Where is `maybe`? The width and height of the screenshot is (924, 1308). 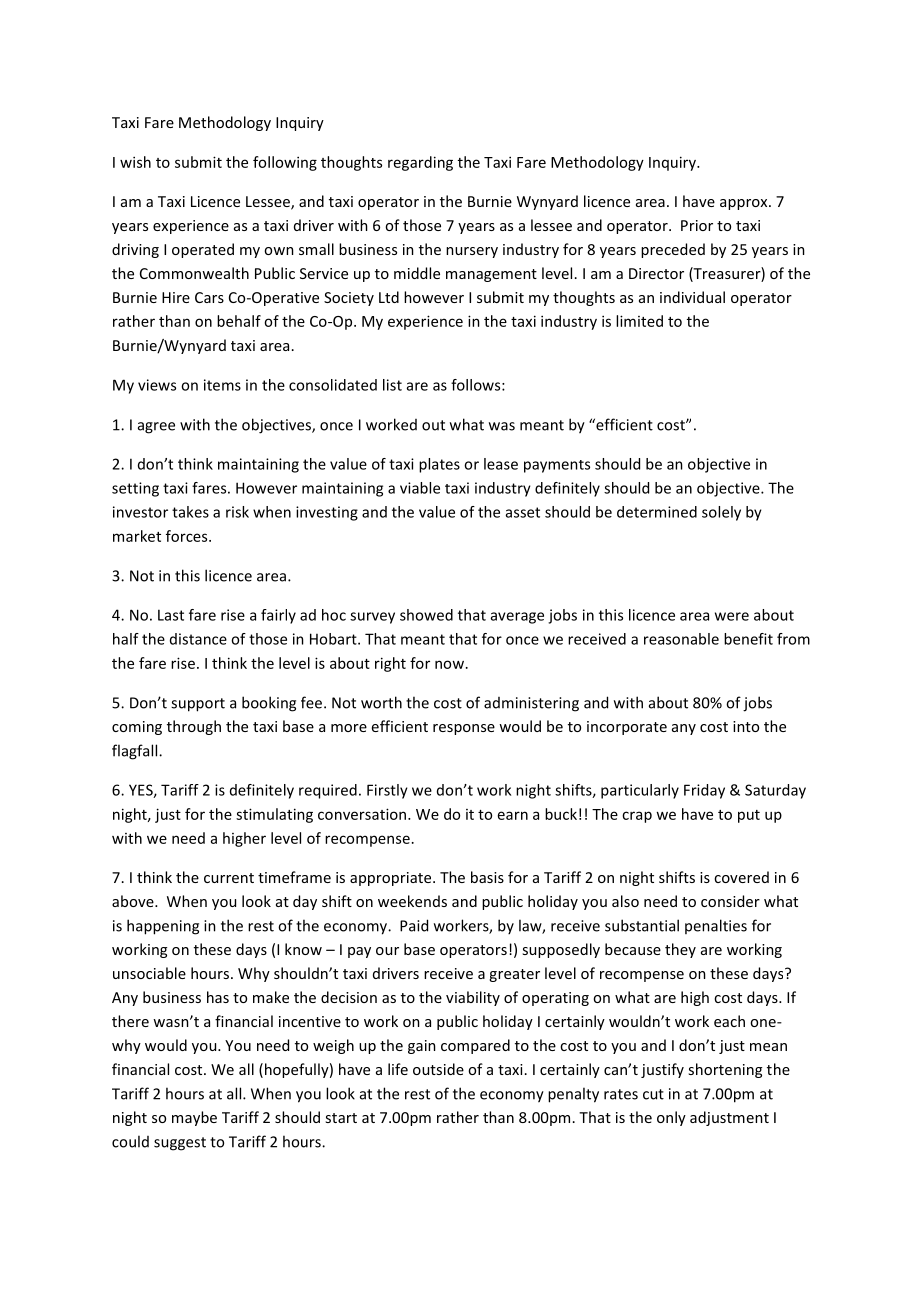
maybe is located at coordinates (194, 1118).
